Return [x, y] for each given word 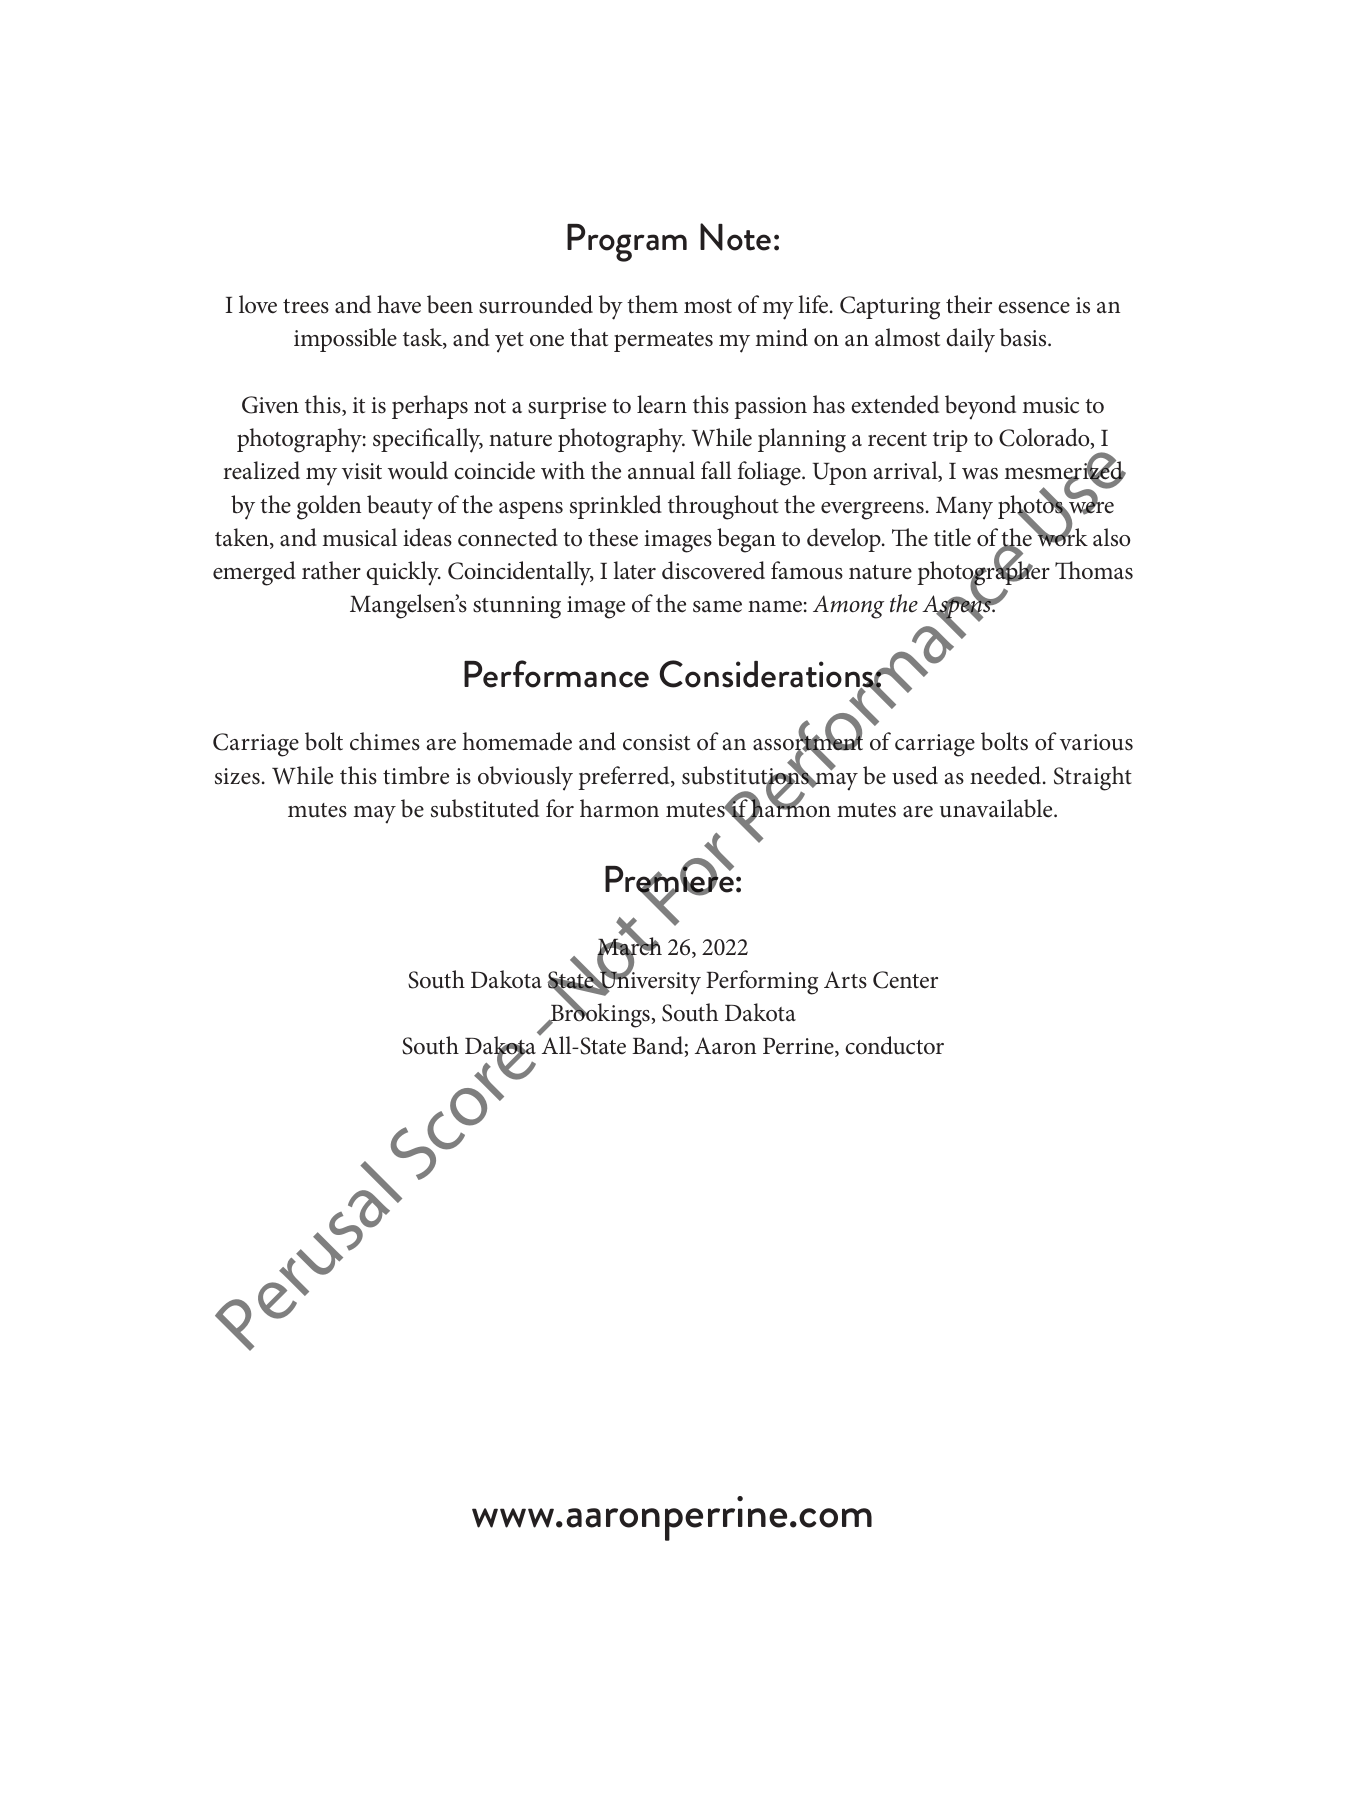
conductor [894, 1045]
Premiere [669, 879]
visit [362, 471]
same [717, 607]
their [969, 304]
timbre [416, 775]
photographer [983, 573]
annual [661, 470]
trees [306, 306]
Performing [762, 982]
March [629, 946]
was [980, 474]
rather [331, 570]
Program [627, 243]
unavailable [997, 808]
